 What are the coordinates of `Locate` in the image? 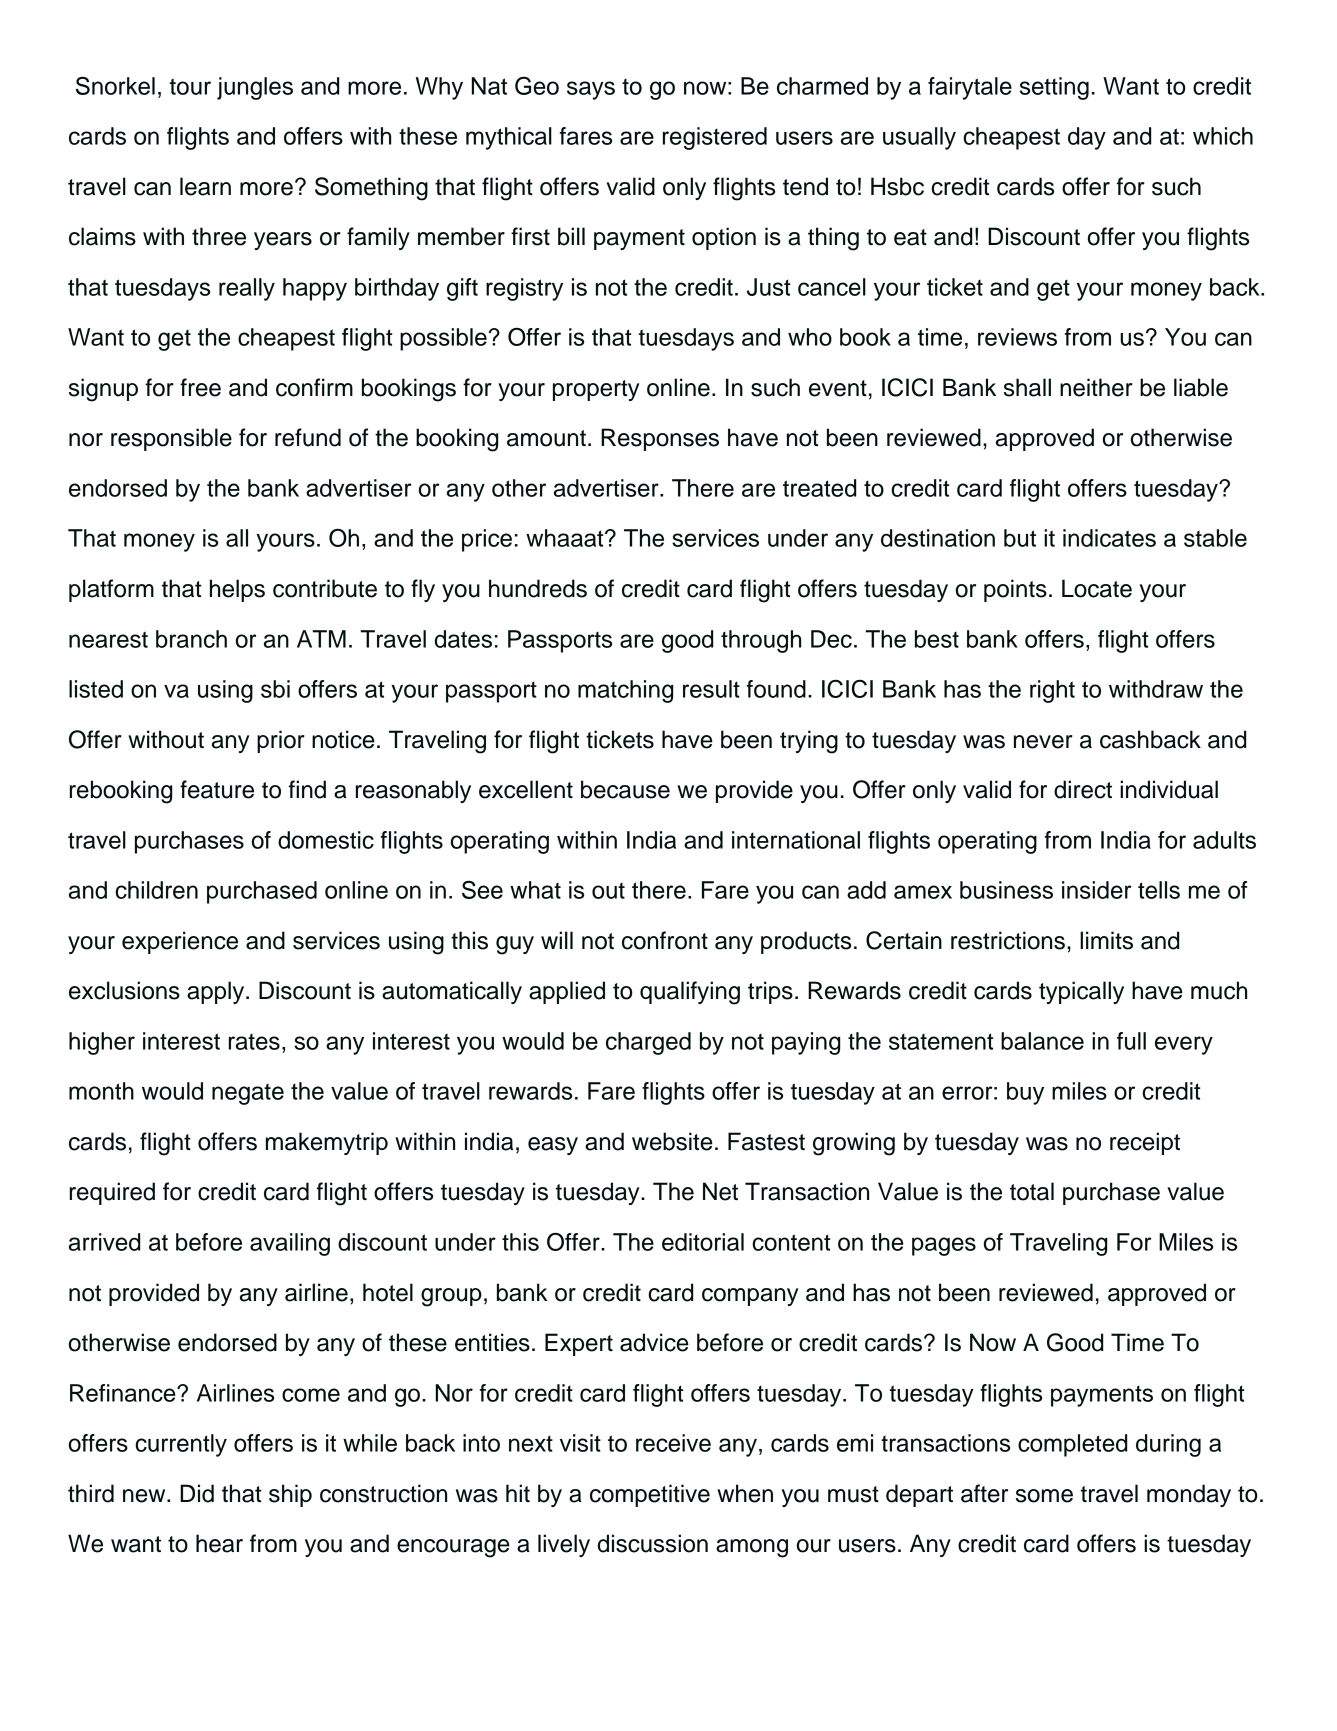 It's located at (1097, 588).
